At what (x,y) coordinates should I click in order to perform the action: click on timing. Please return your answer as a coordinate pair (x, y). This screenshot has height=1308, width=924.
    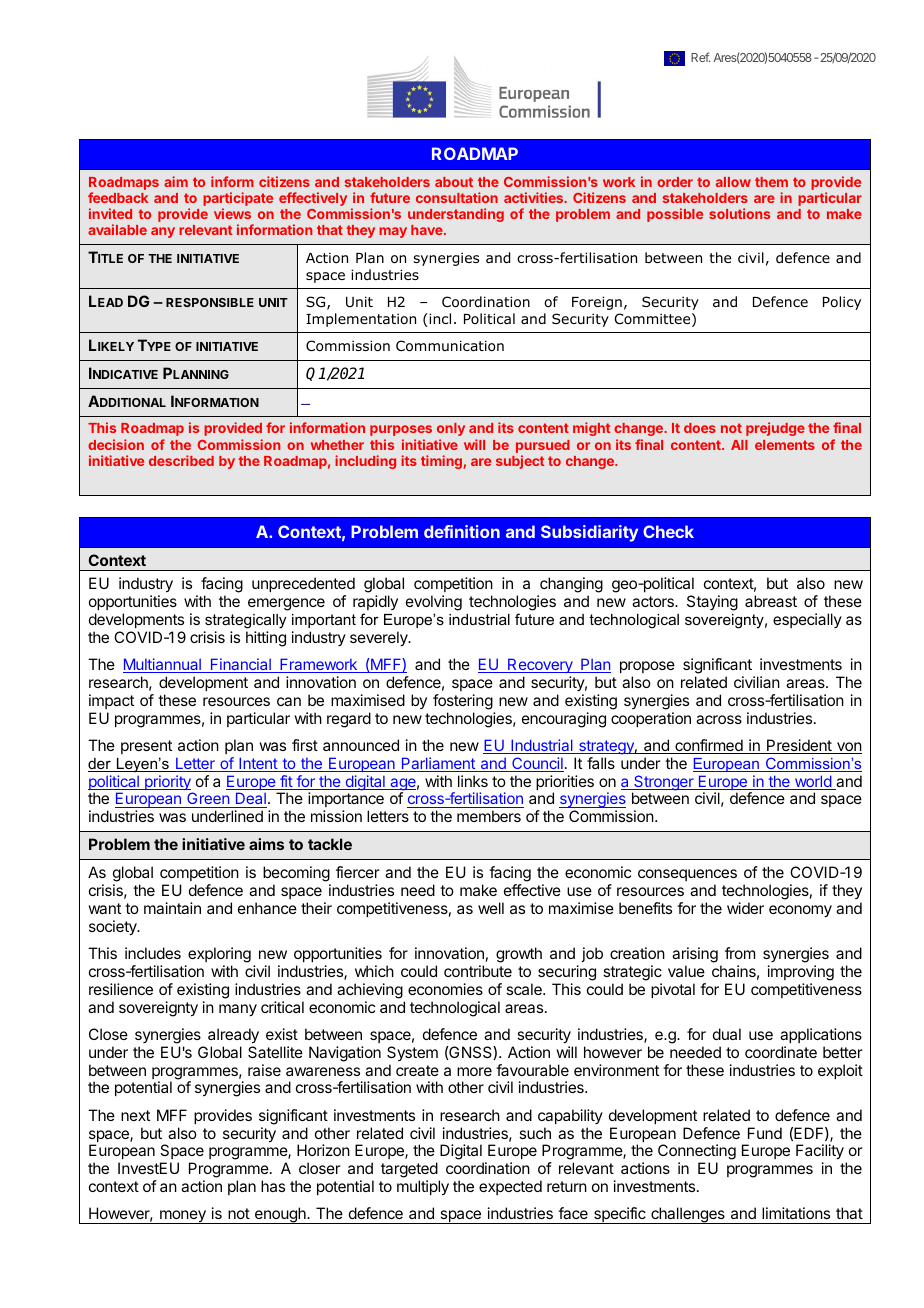
    Looking at the image, I should click on (441, 462).
